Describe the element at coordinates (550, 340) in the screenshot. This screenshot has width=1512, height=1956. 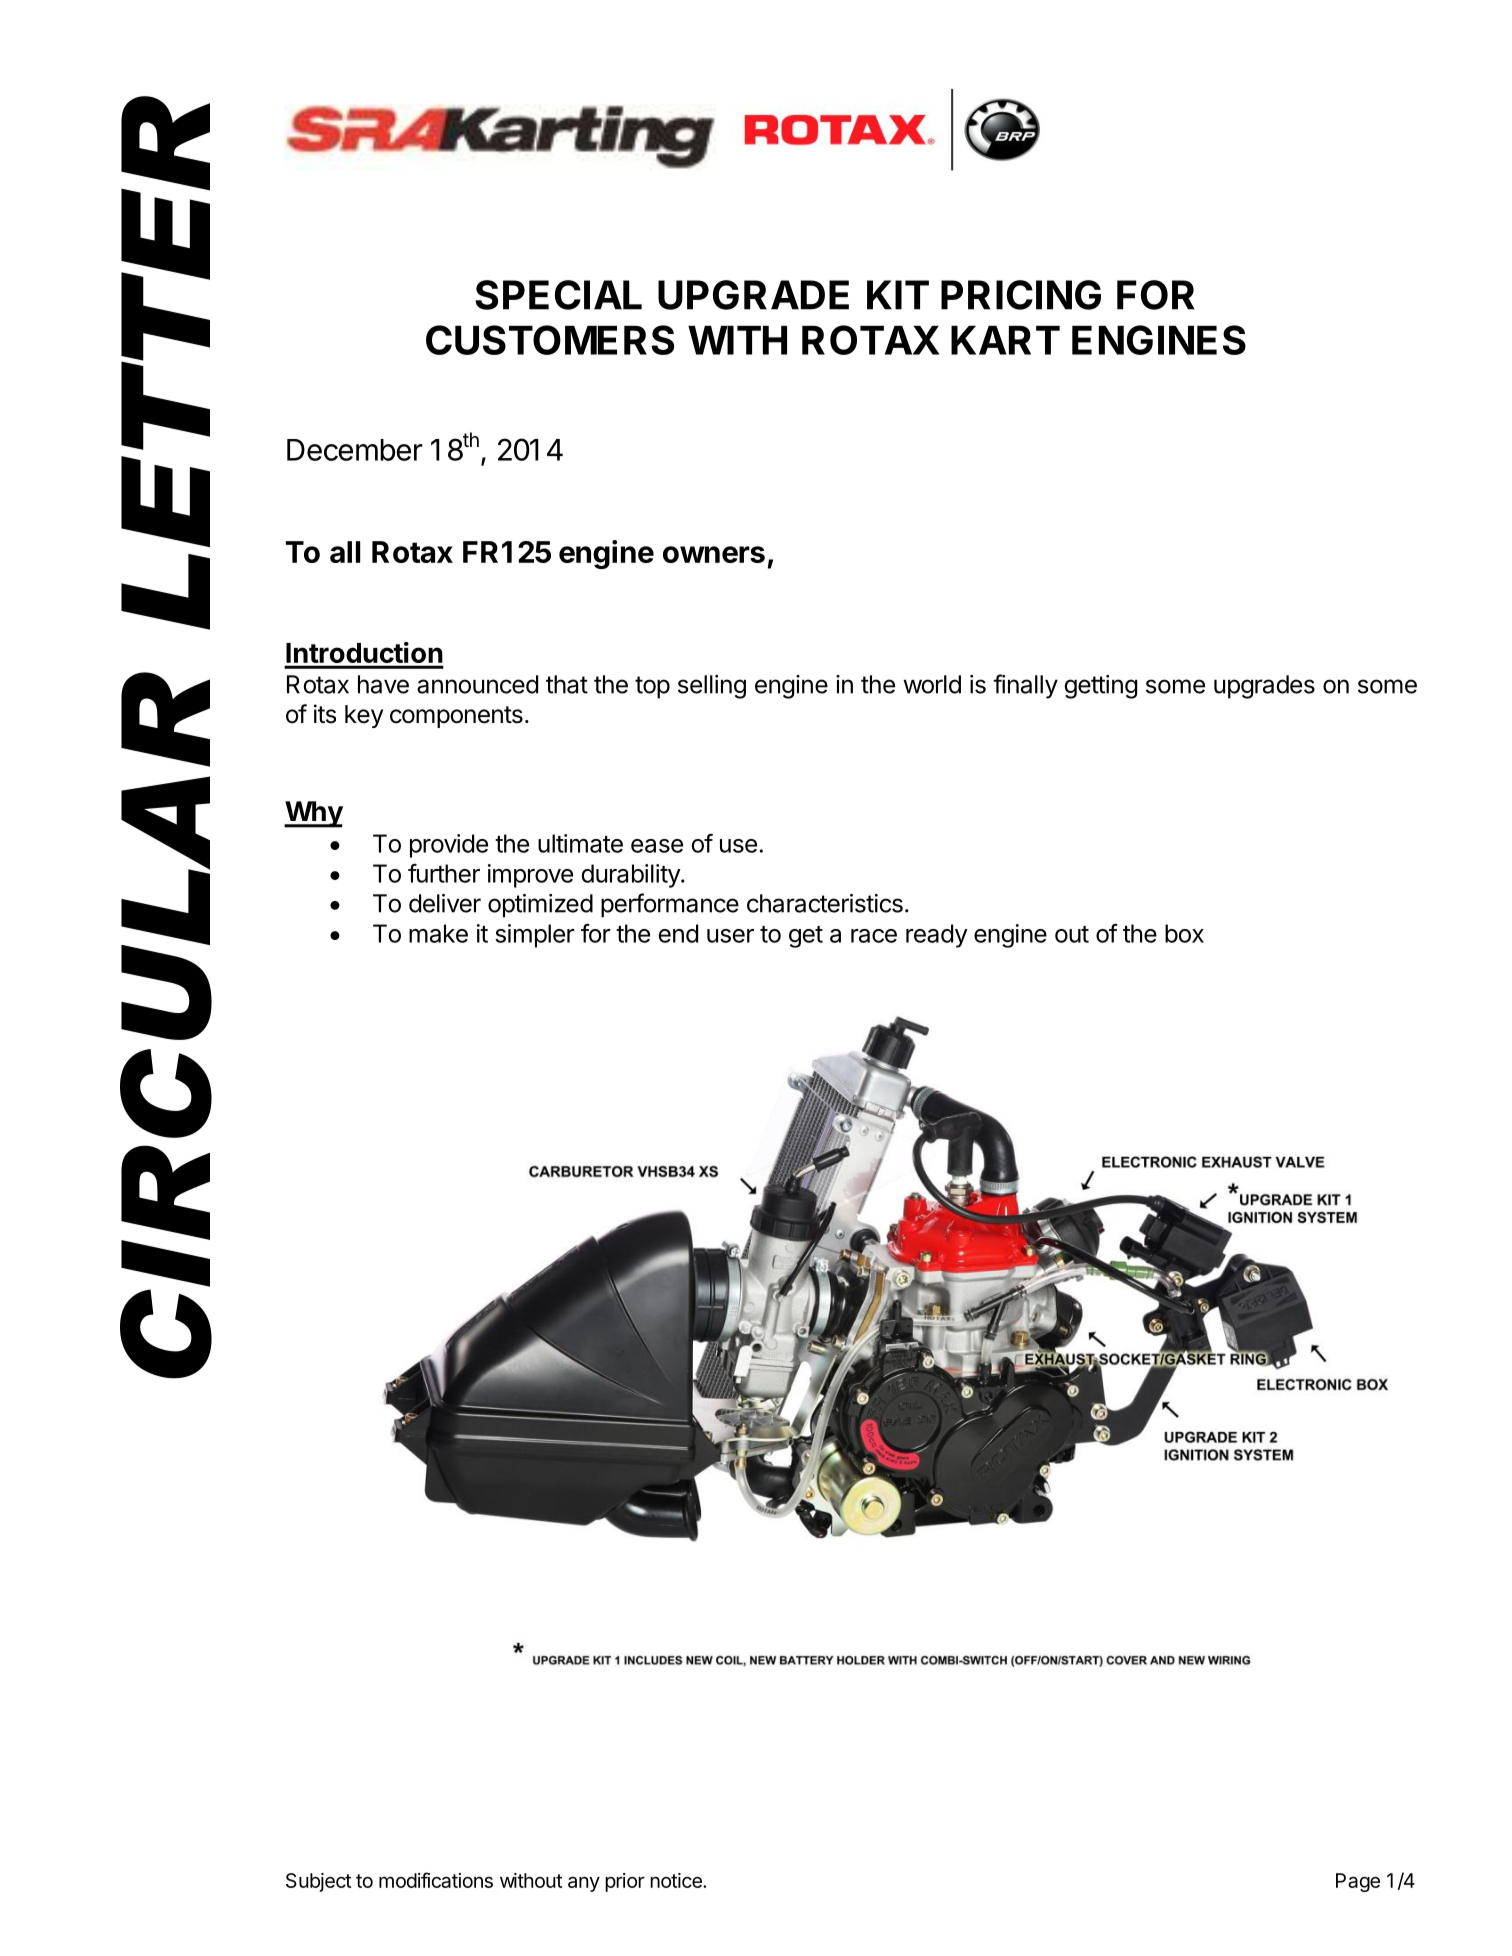
I see `CUSTOMERS` at that location.
